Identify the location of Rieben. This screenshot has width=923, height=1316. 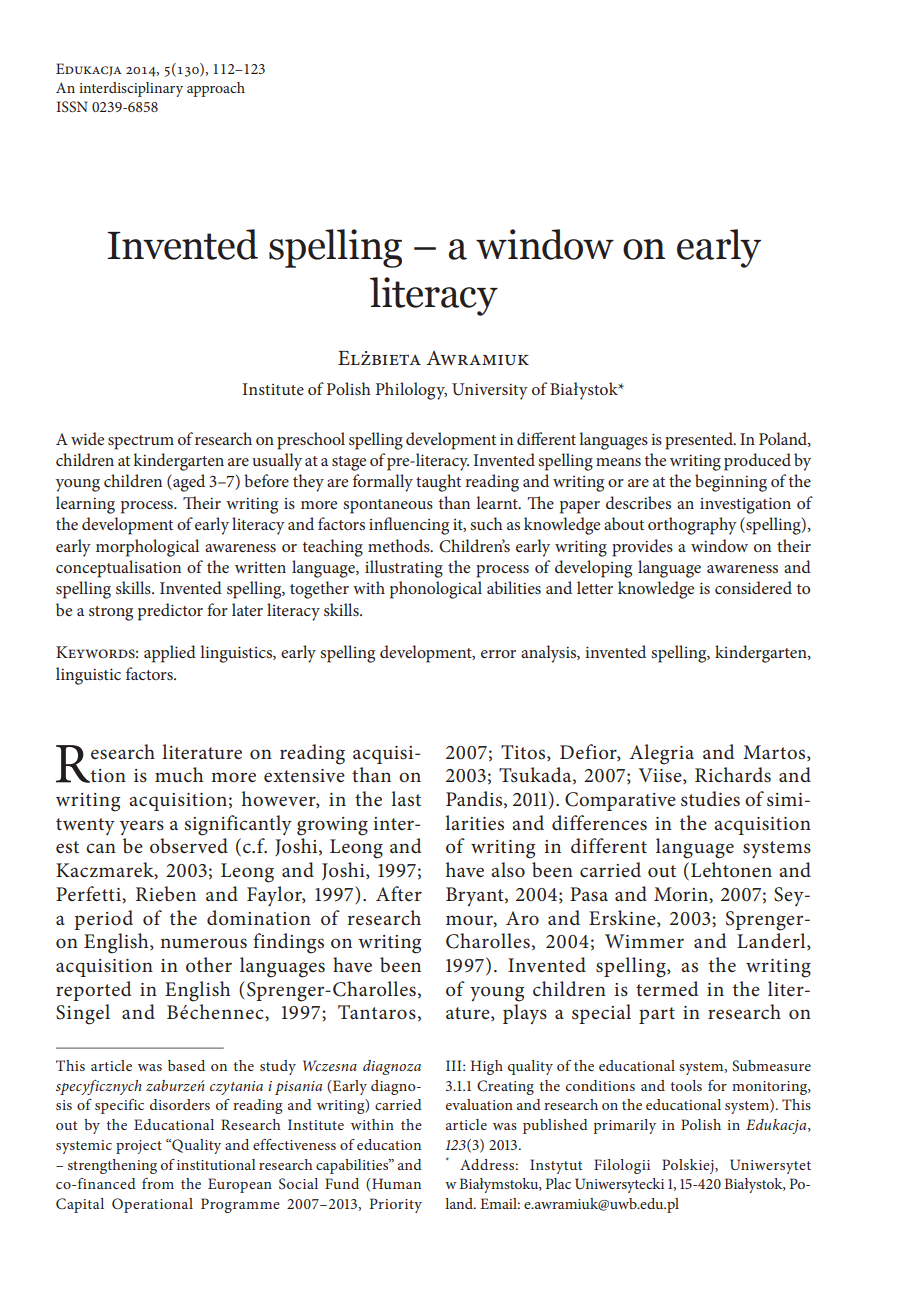
(166, 894).
